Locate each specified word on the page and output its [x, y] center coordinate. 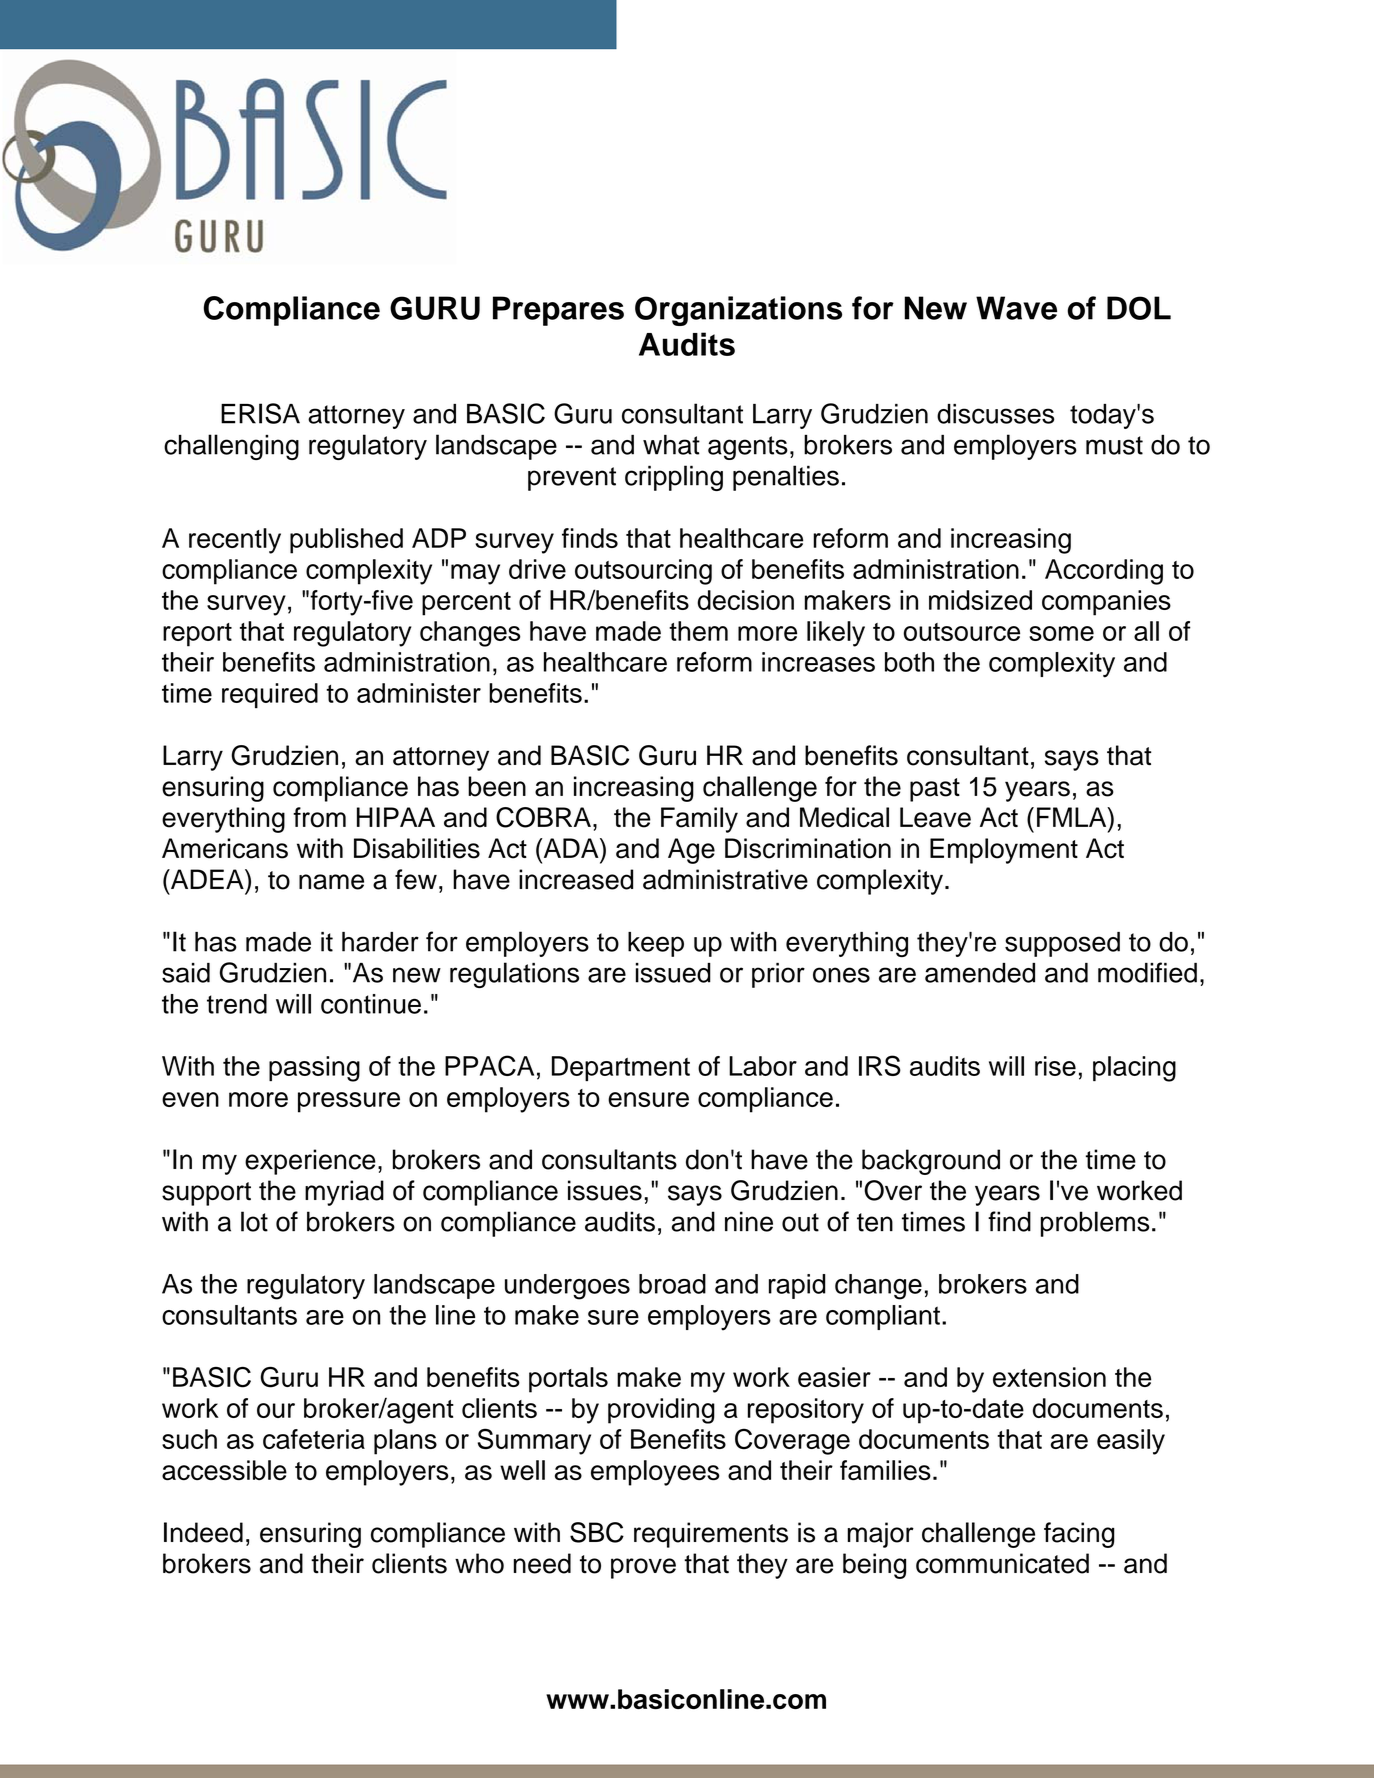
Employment [1004, 851]
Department [621, 1068]
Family [699, 820]
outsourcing [643, 572]
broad [672, 1284]
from [319, 817]
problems [1095, 1224]
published [346, 541]
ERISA [260, 413]
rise [1055, 1066]
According [1104, 572]
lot [254, 1221]
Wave [1016, 308]
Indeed [203, 1532]
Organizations [738, 311]
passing [314, 1069]
